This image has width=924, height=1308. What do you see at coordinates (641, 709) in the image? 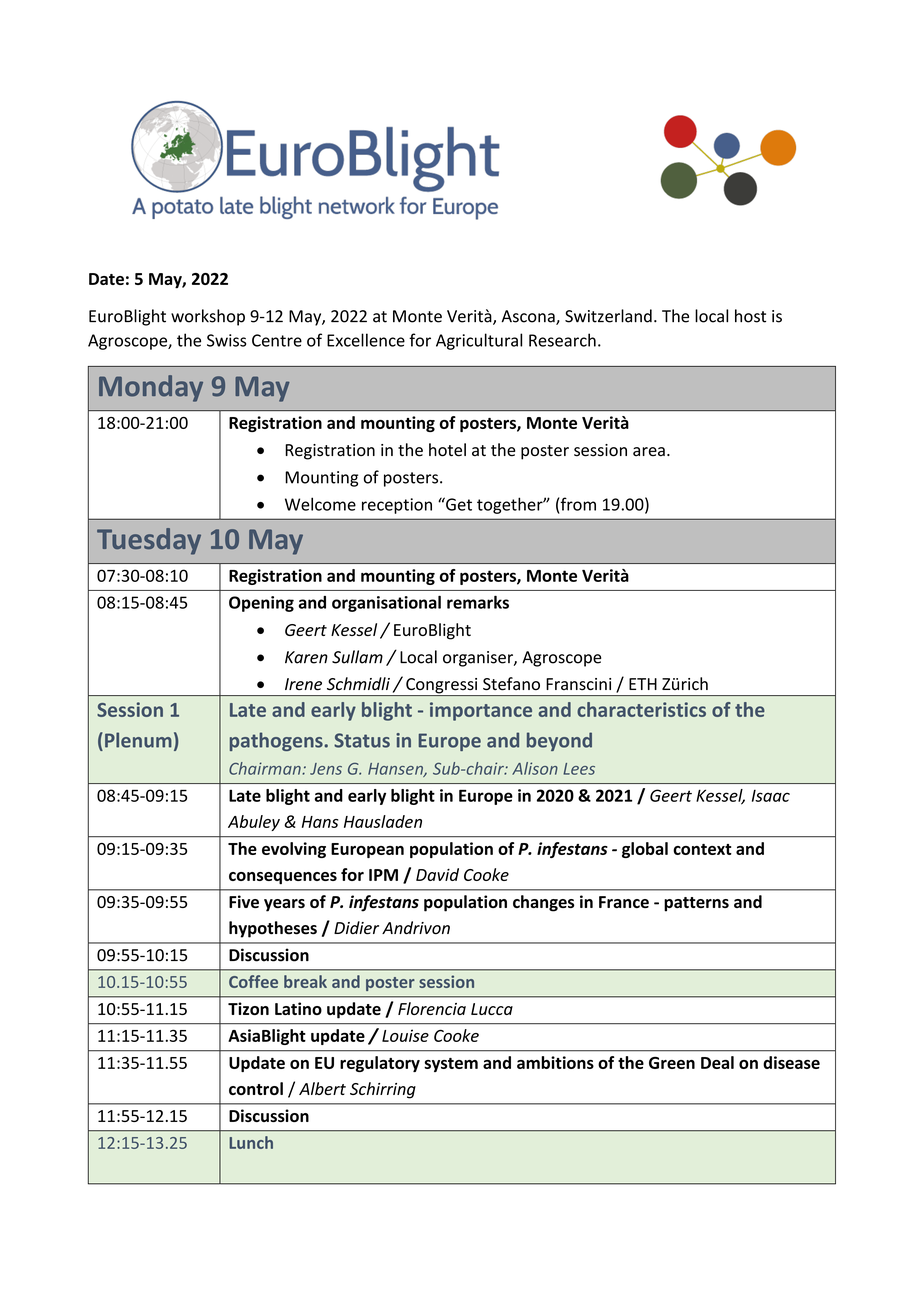
I see `characteristics` at bounding box center [641, 709].
